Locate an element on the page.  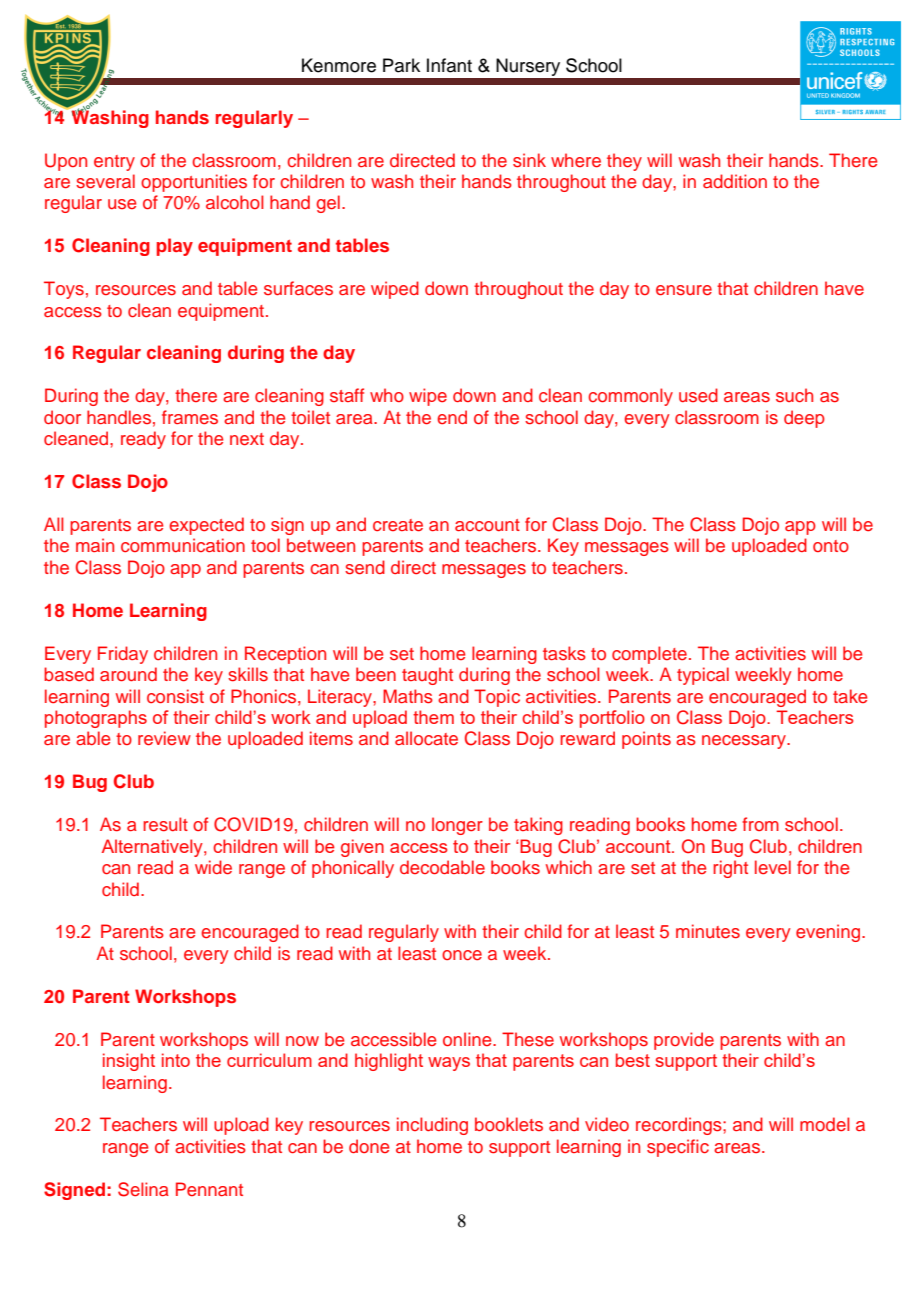
create is located at coordinates (398, 525).
